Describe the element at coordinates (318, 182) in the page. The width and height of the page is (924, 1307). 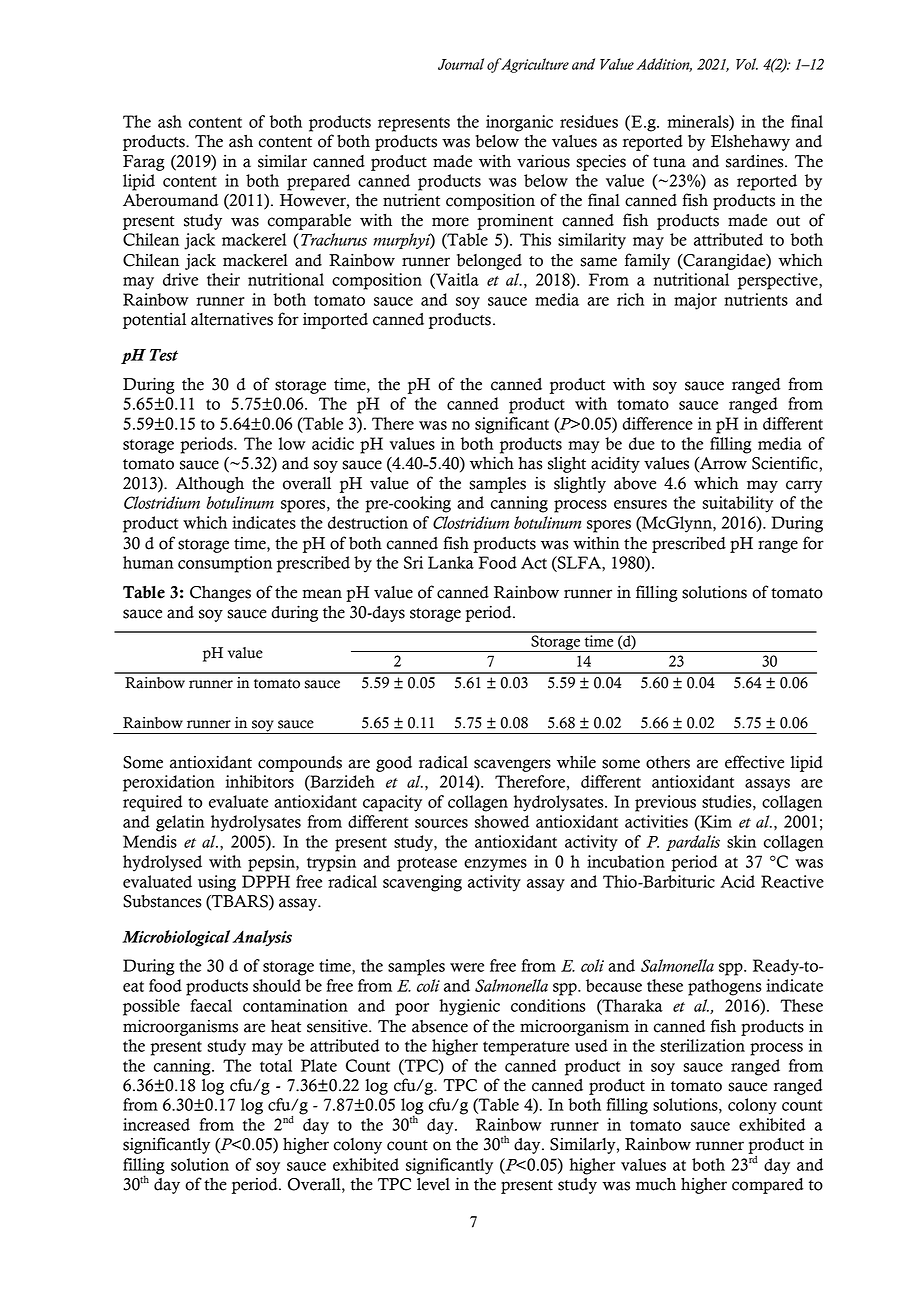
I see `prepared` at that location.
